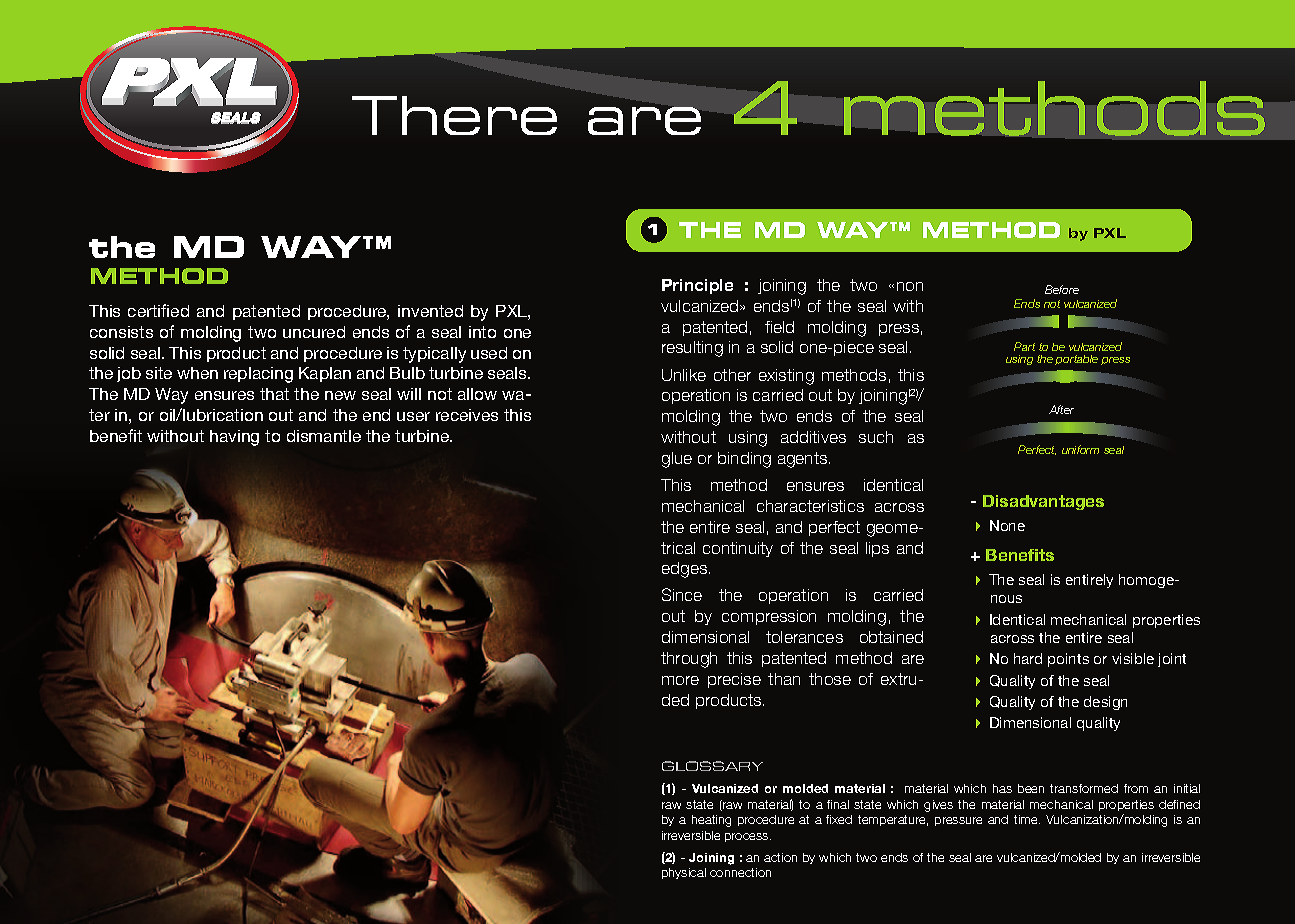 The image size is (1295, 924). Describe the element at coordinates (677, 460) in the document. I see `glue` at that location.
